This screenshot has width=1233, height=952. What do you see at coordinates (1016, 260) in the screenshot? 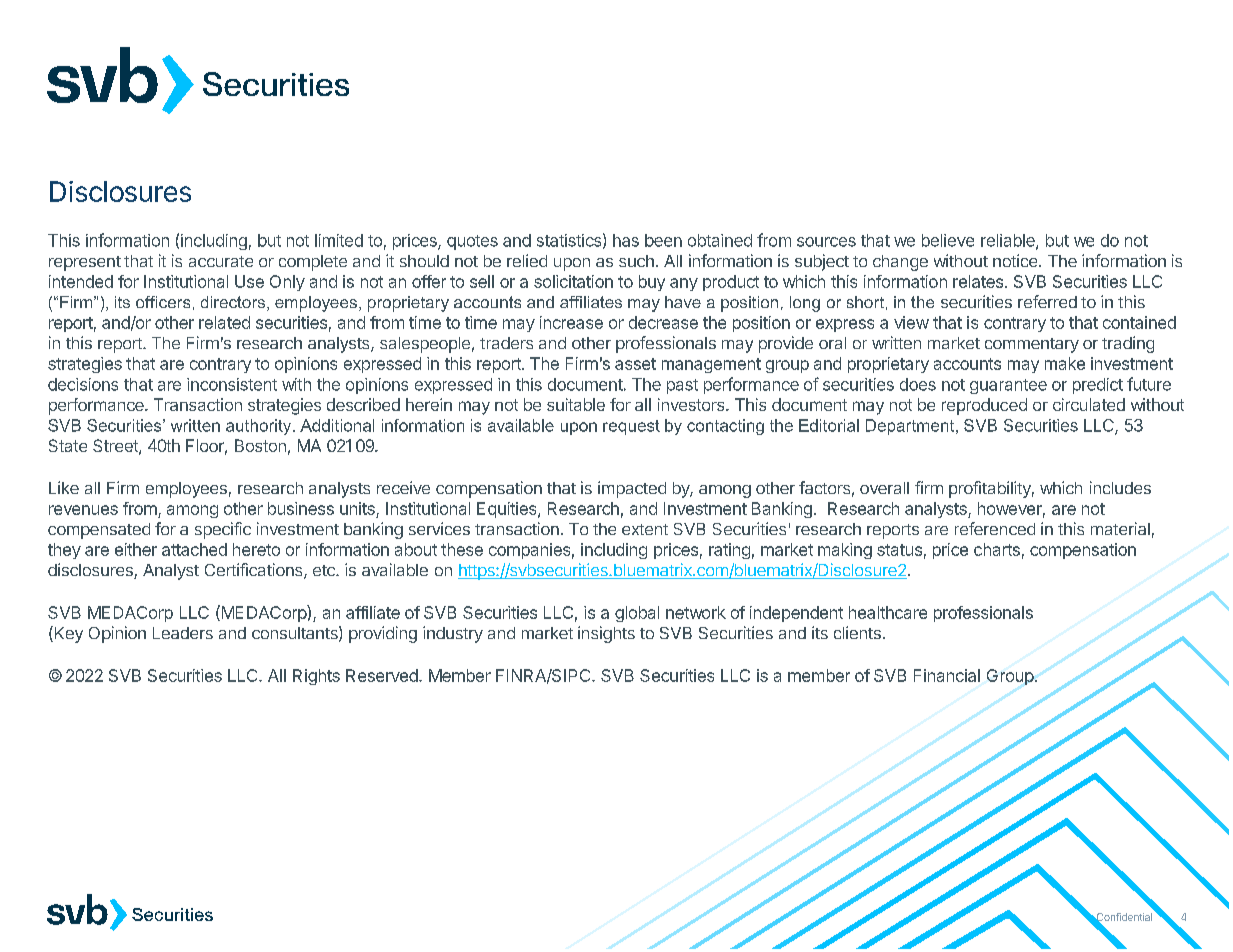
I see `notice` at bounding box center [1016, 260].
